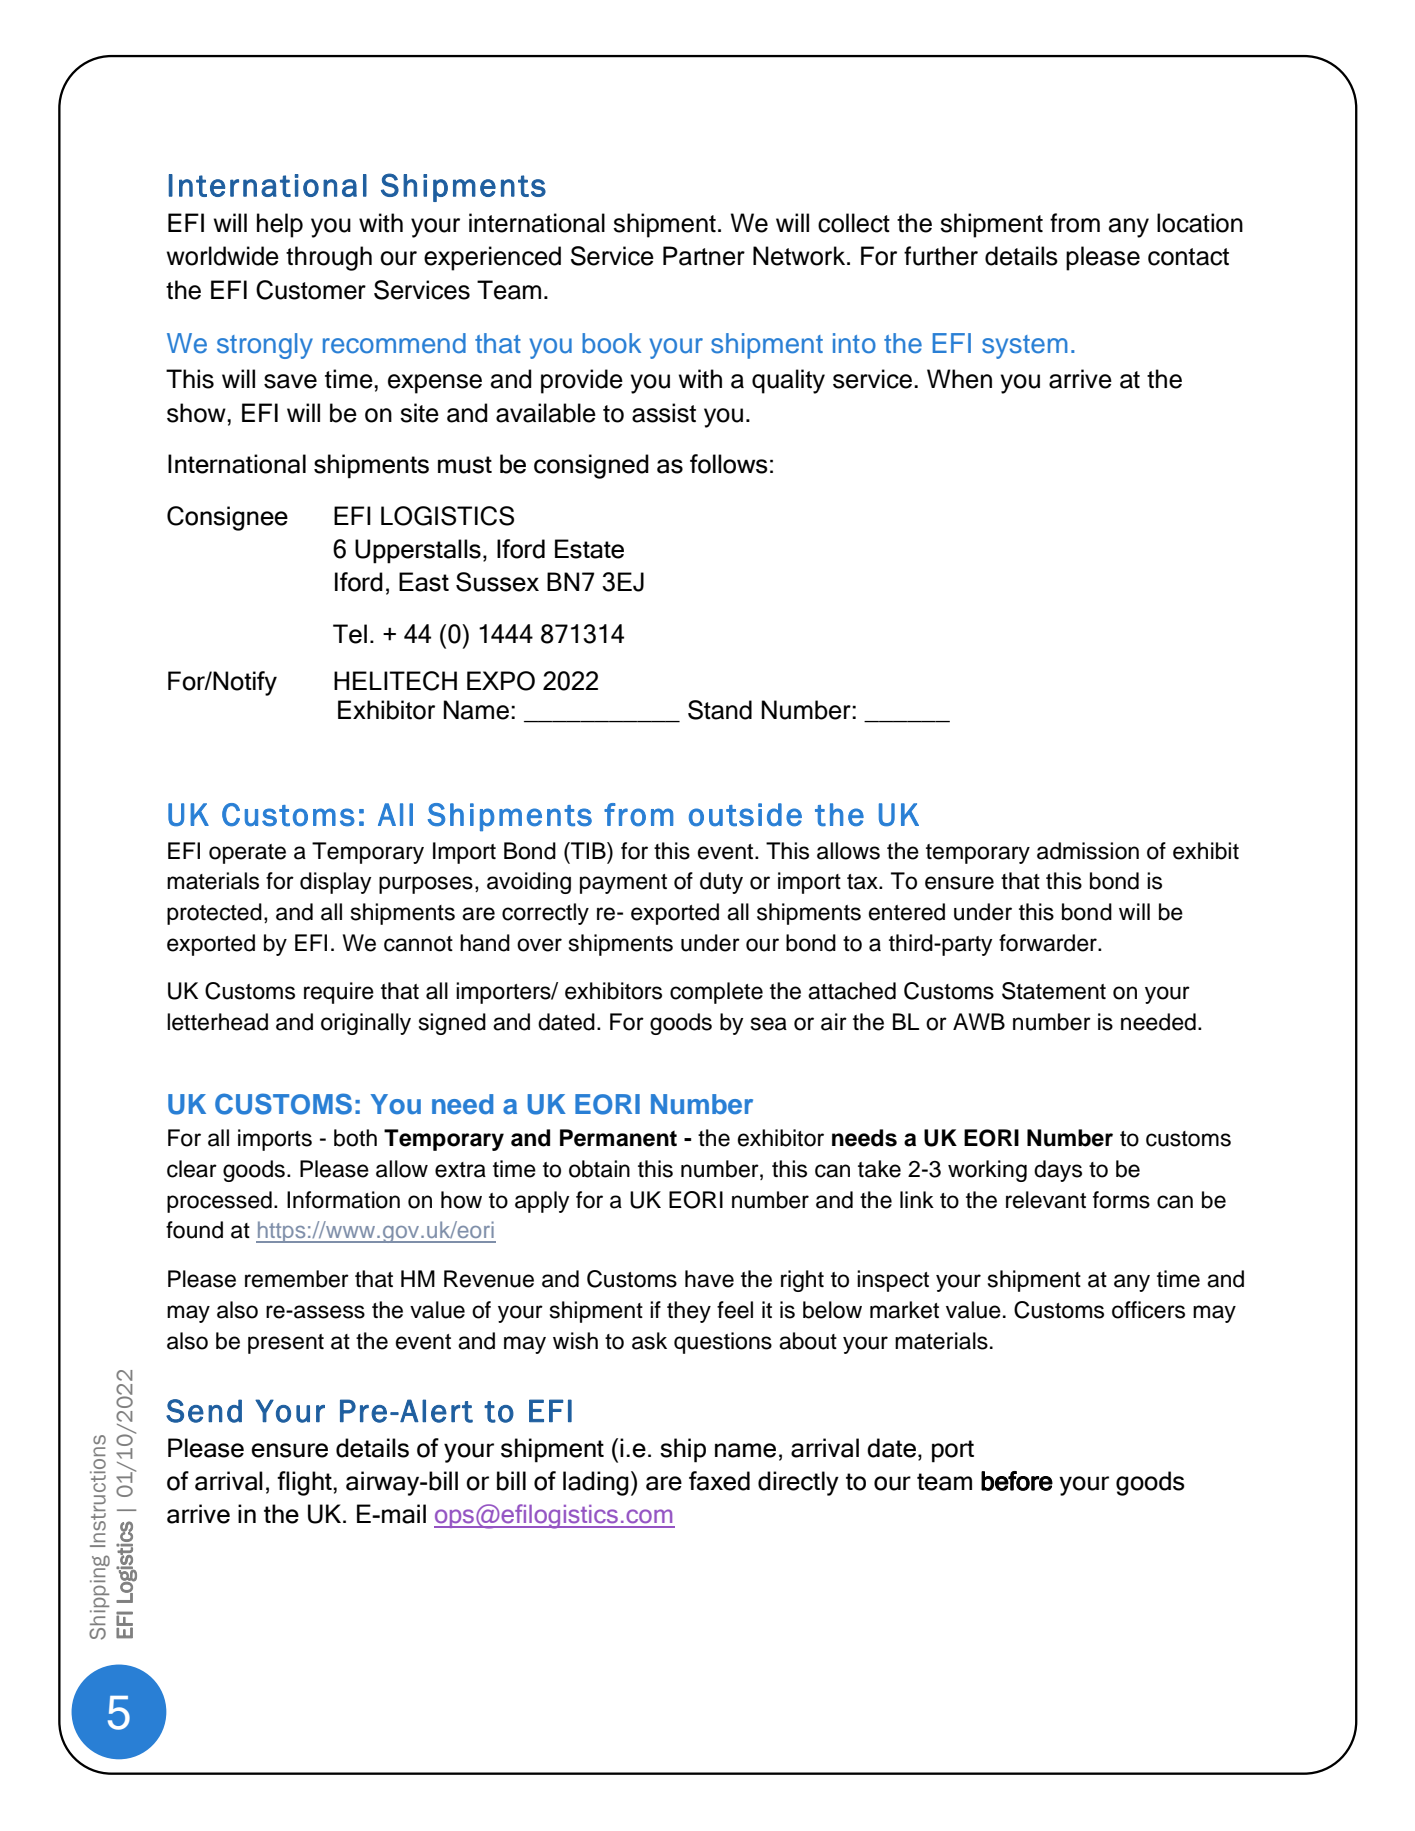 This screenshot has width=1415, height=1831. I want to click on Partner, so click(704, 256).
